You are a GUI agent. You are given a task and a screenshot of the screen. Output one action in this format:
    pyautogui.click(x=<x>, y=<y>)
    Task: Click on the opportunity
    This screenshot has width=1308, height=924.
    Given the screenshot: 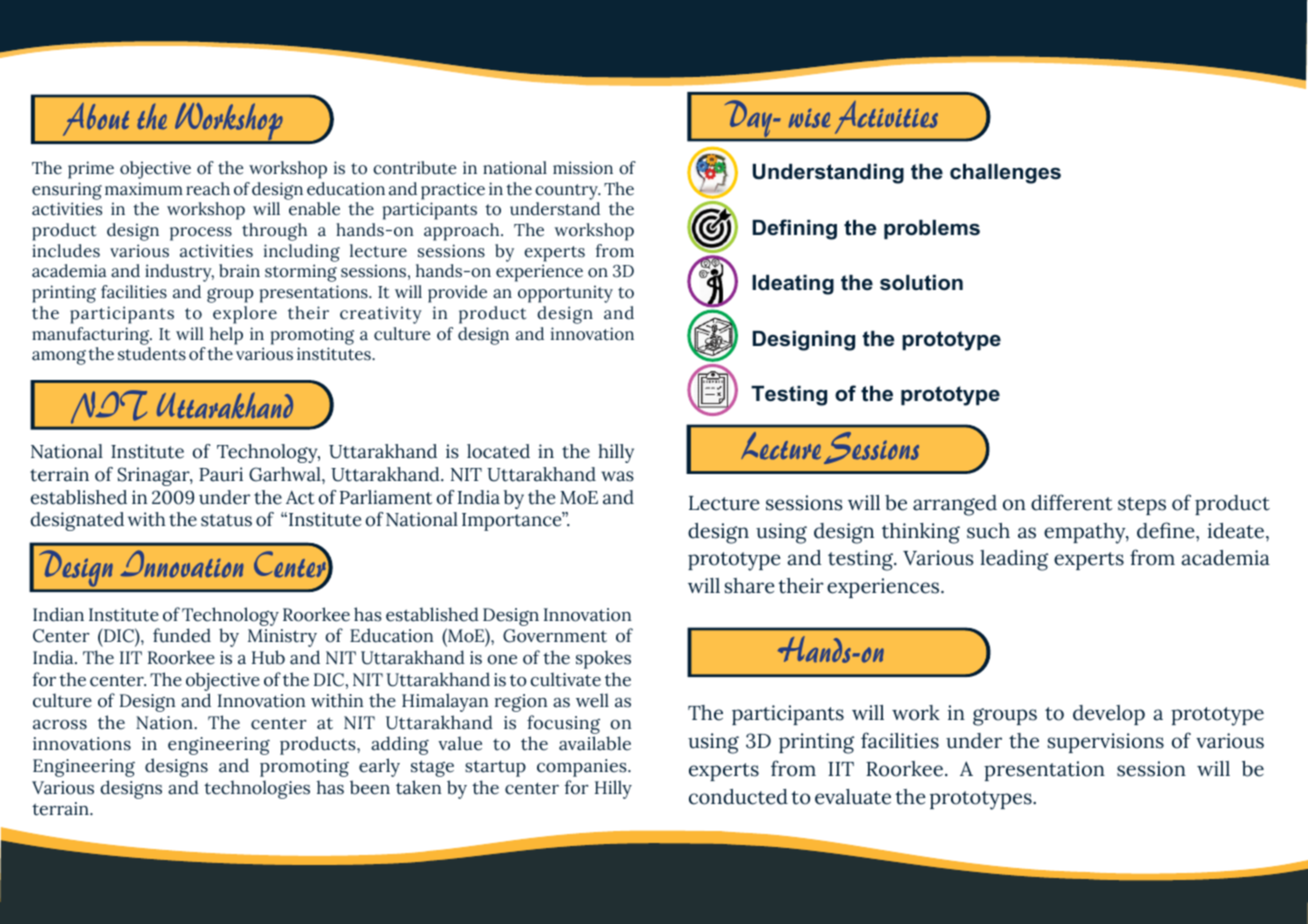 What is the action you would take?
    pyautogui.click(x=565, y=294)
